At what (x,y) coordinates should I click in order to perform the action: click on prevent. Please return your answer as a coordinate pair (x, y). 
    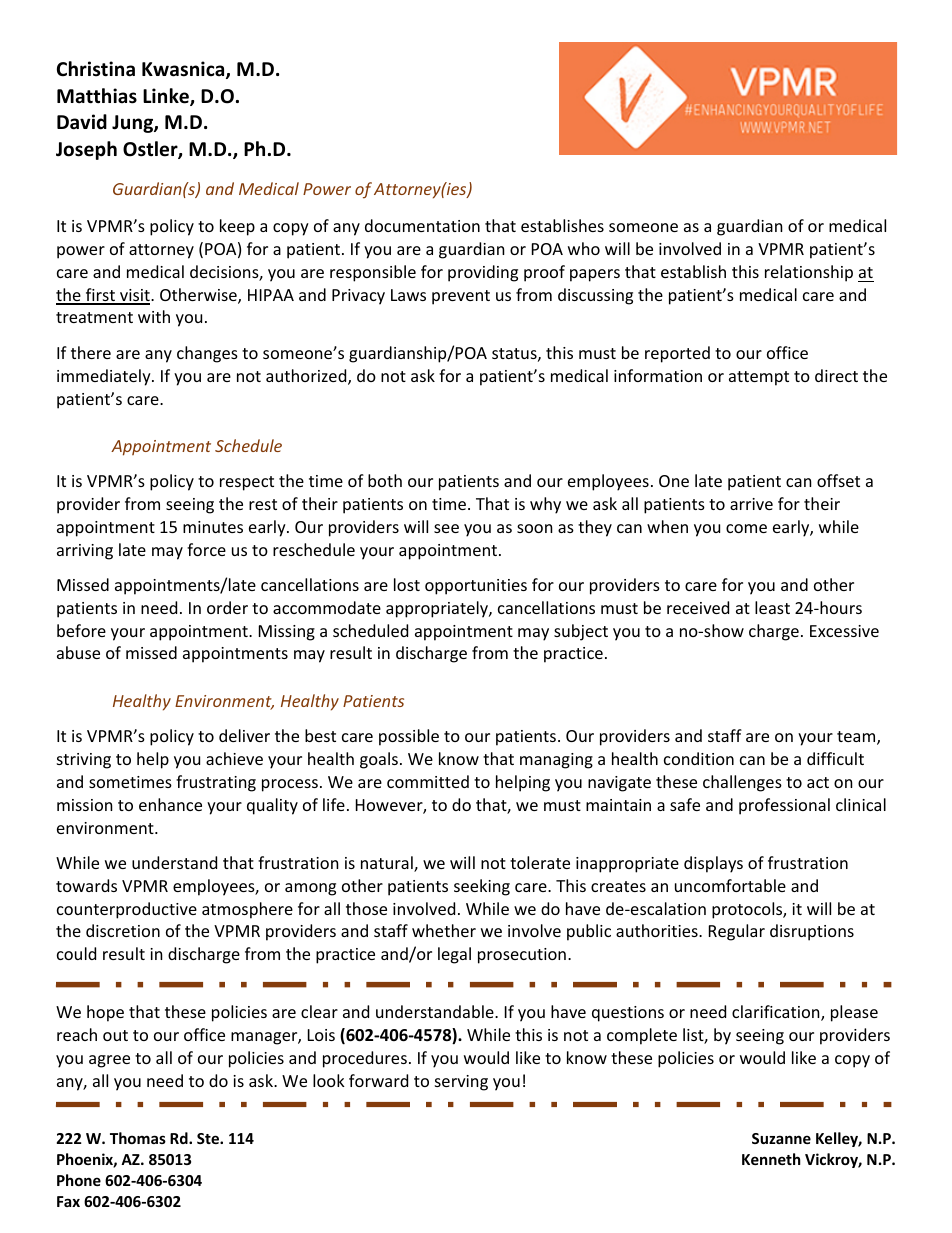
    Looking at the image, I should click on (461, 297).
